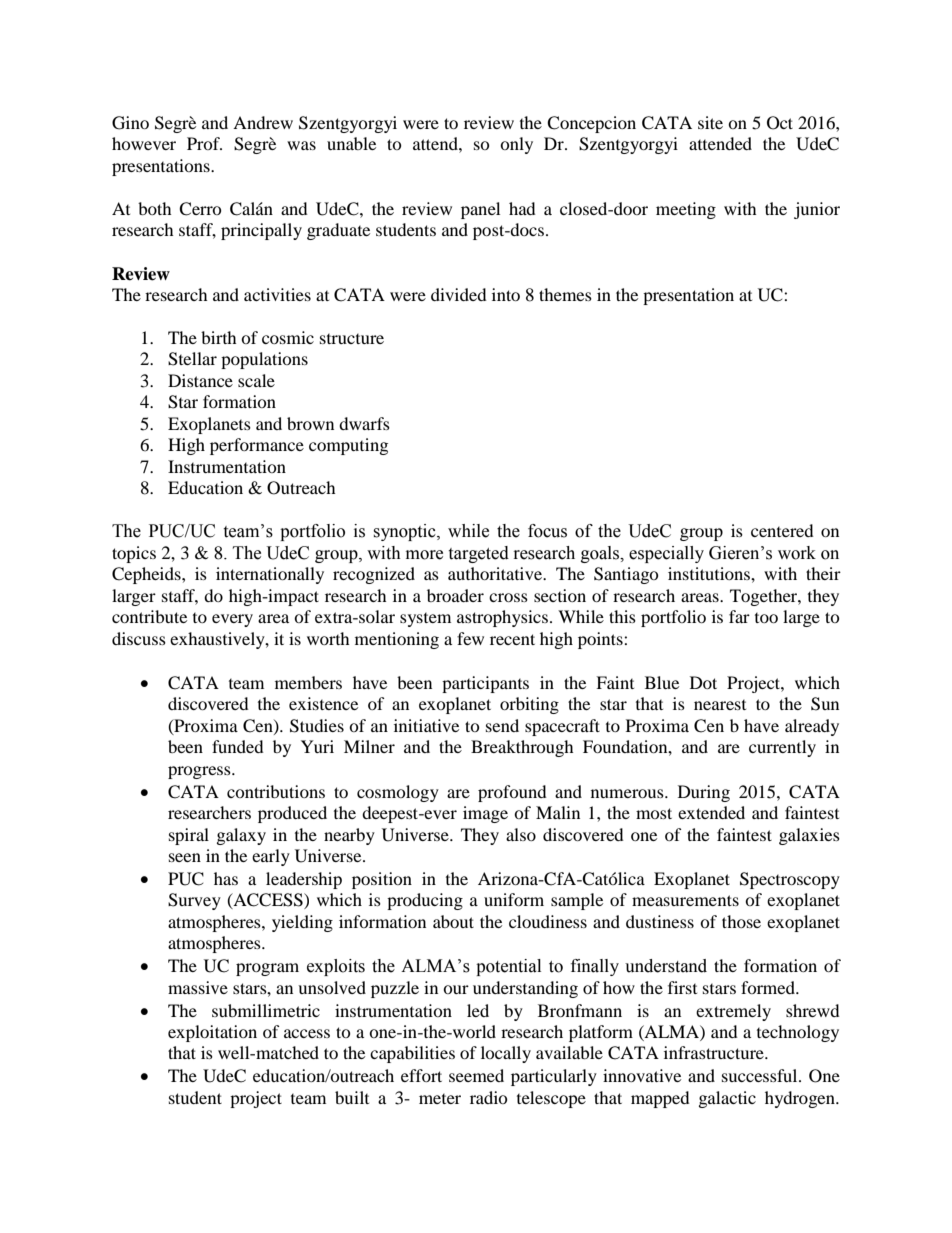 This screenshot has height=1233, width=952. Describe the element at coordinates (516, 145) in the screenshot. I see `only` at that location.
